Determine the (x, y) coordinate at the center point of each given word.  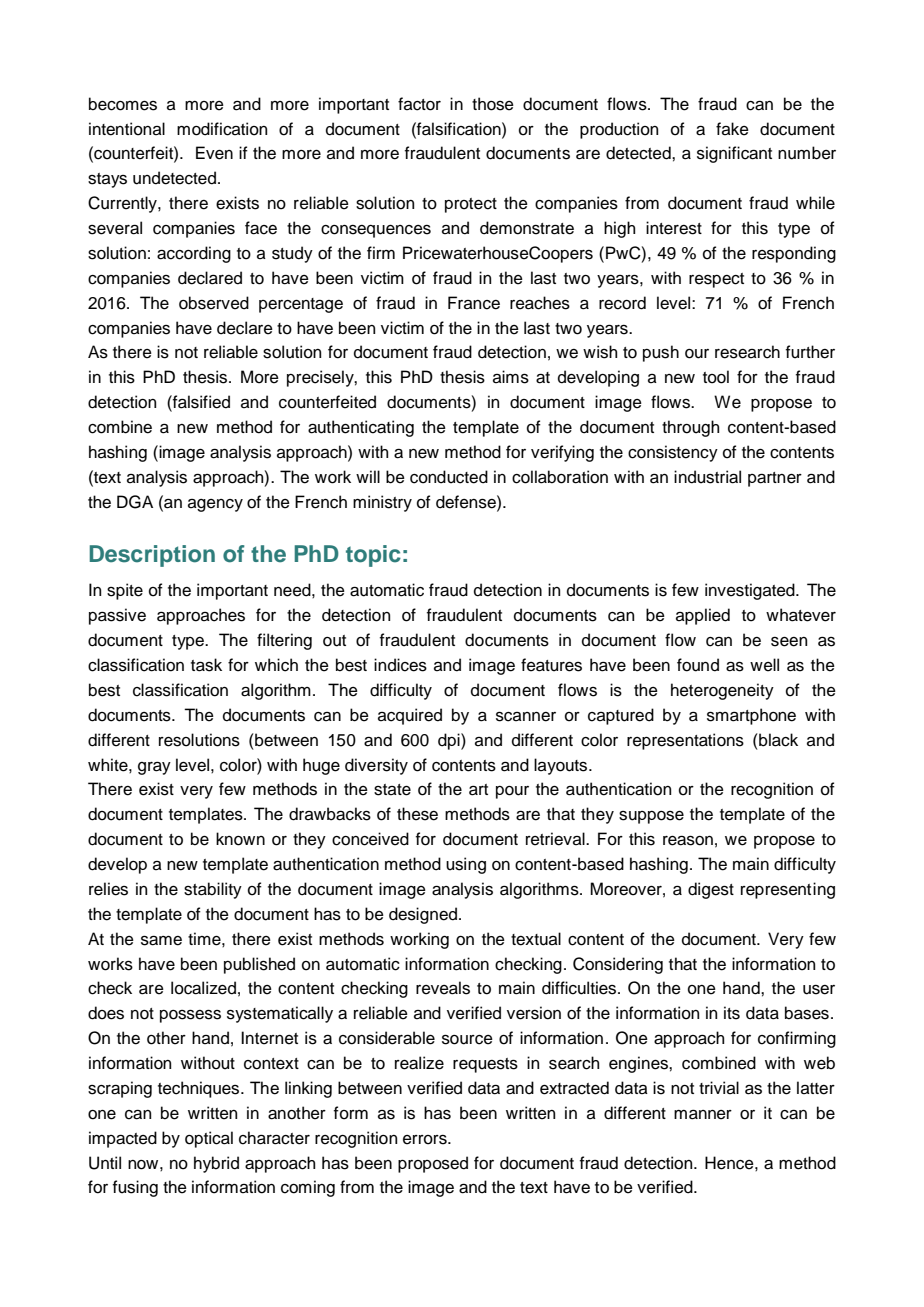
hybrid (216, 1164)
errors (426, 1139)
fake (732, 129)
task (206, 665)
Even (214, 153)
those (493, 104)
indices (400, 665)
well (764, 665)
